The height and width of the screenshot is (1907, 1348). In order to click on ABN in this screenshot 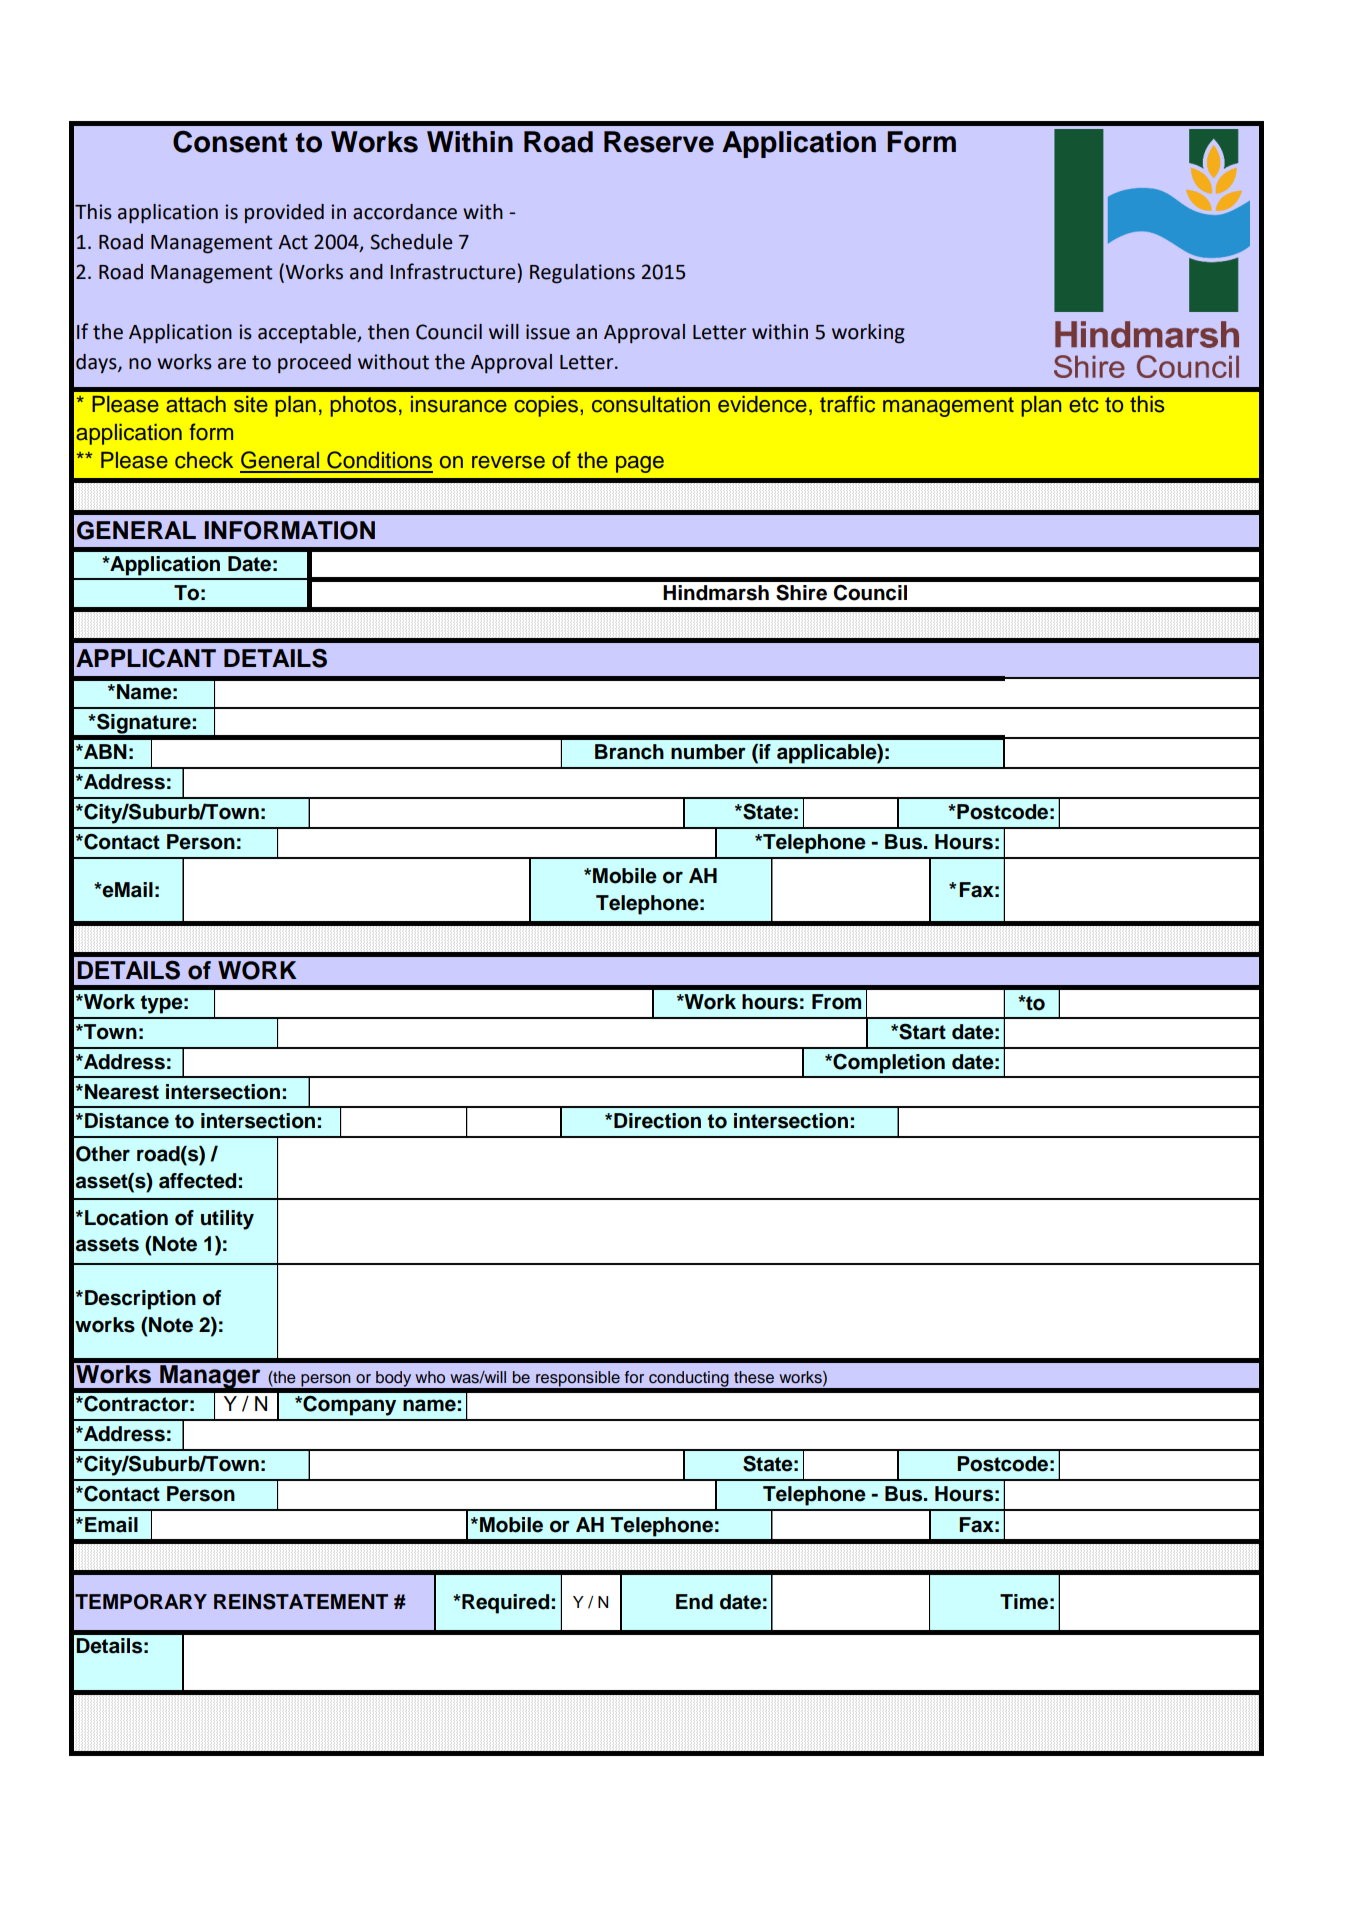, I will do `click(104, 751)`.
